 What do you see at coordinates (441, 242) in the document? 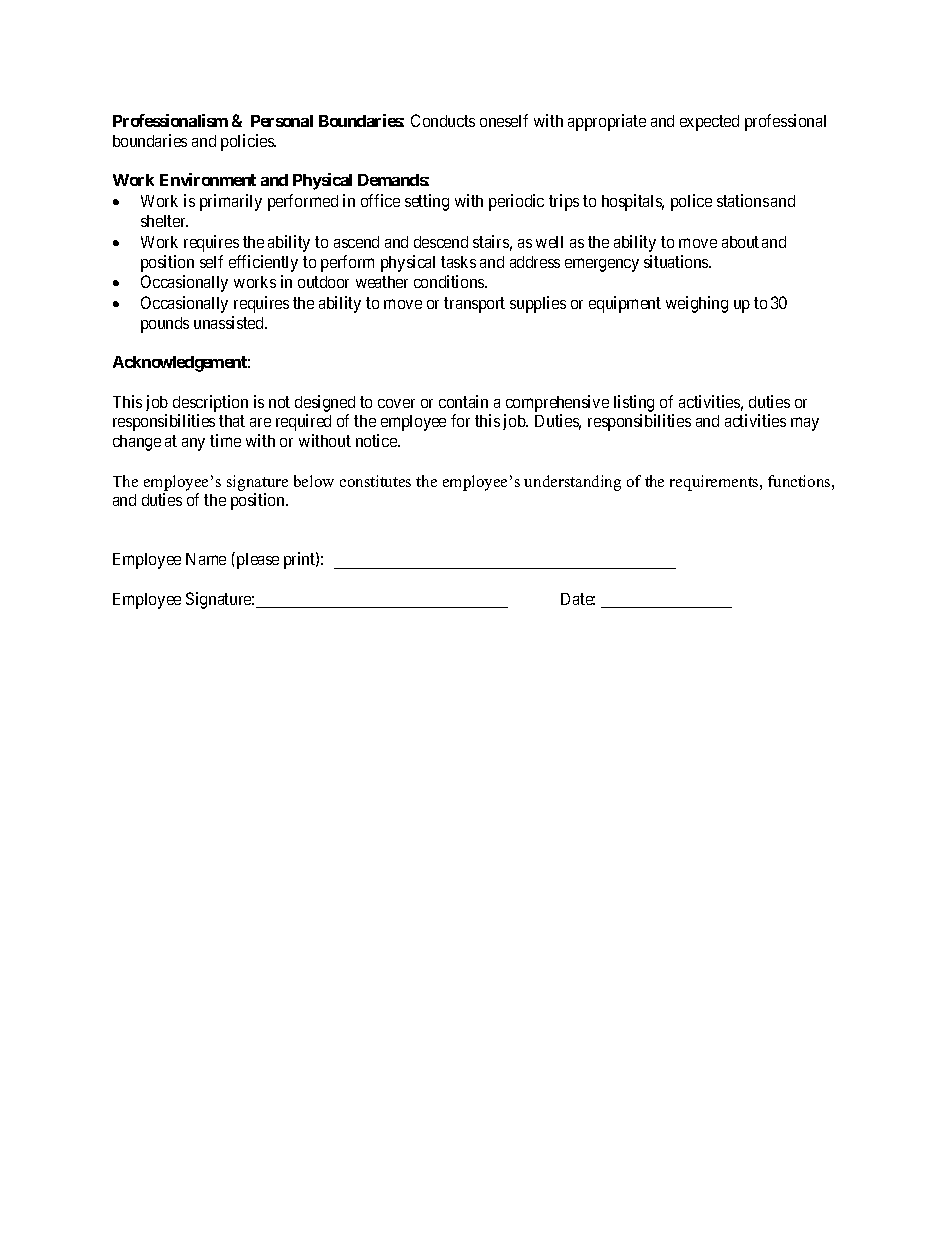
I see `descend` at bounding box center [441, 242].
